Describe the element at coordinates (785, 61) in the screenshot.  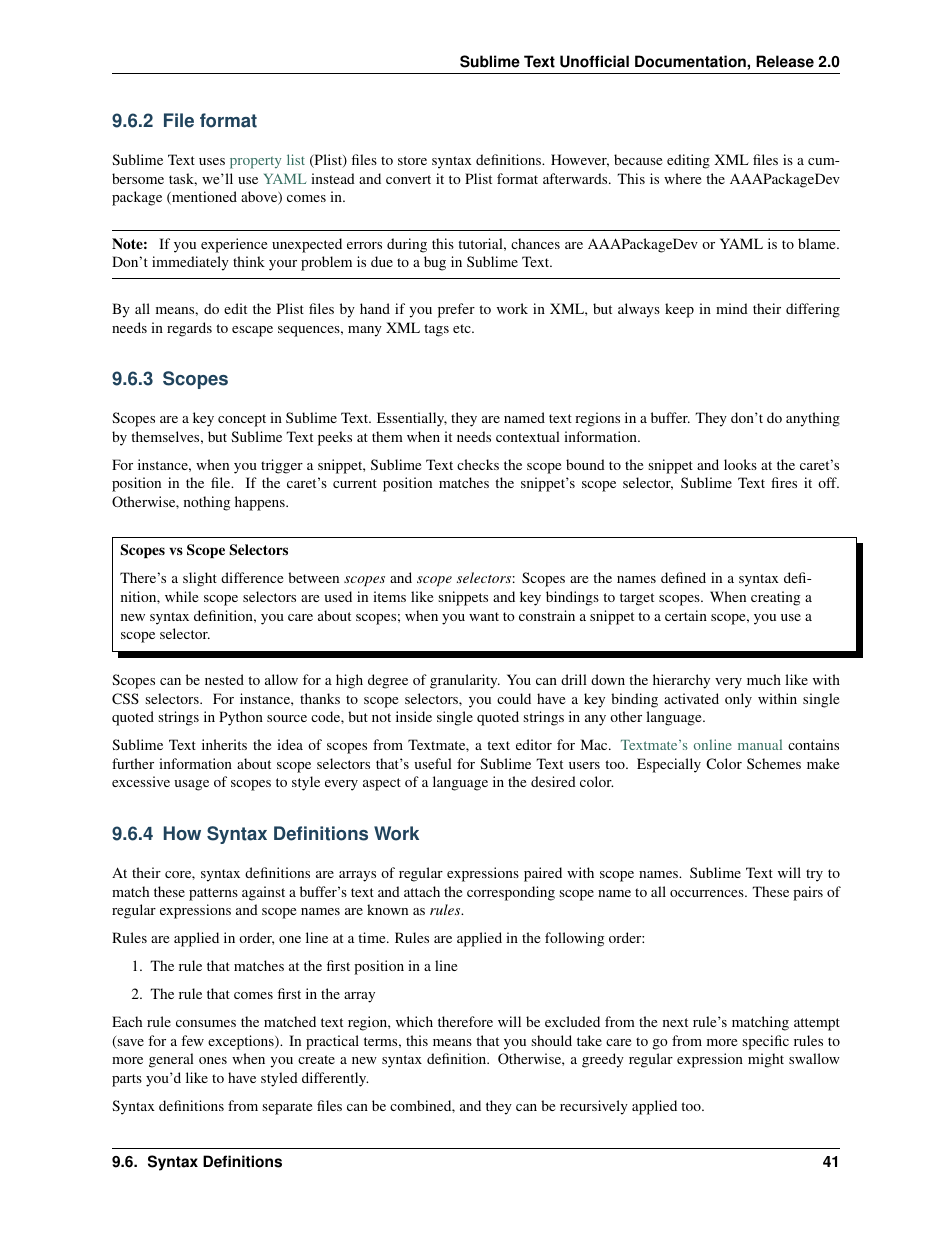
I see `Release` at that location.
